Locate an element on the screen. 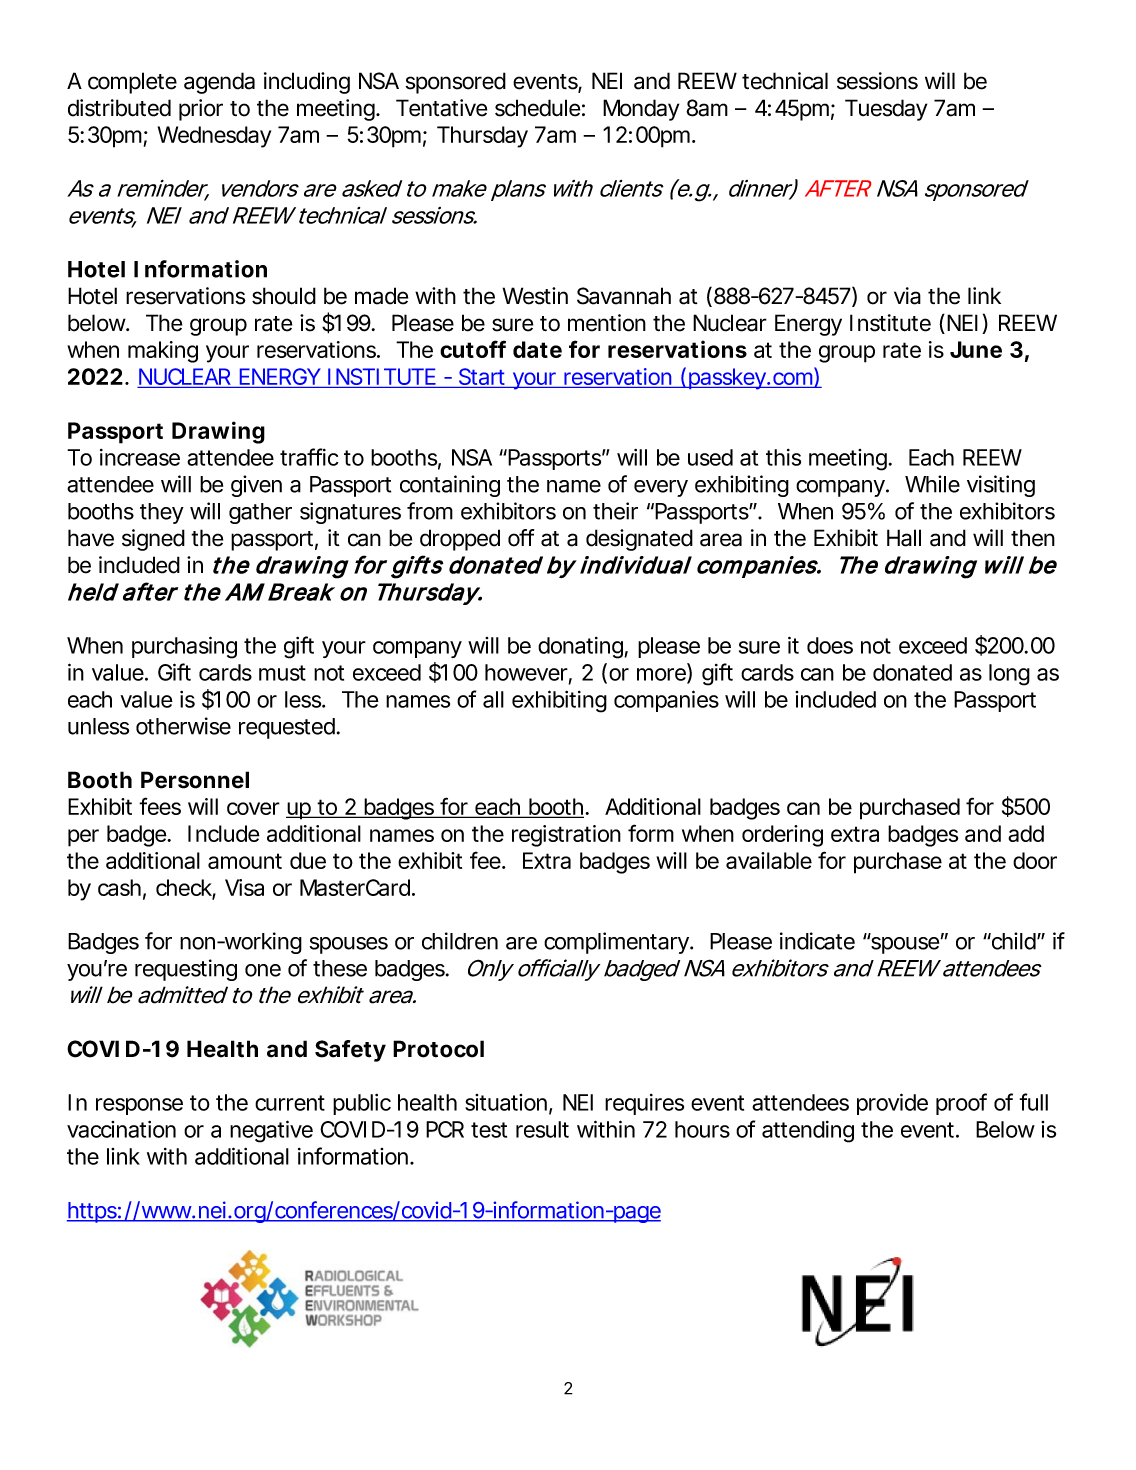 The width and height of the screenshot is (1136, 1470). Tuesday is located at coordinates (886, 110).
